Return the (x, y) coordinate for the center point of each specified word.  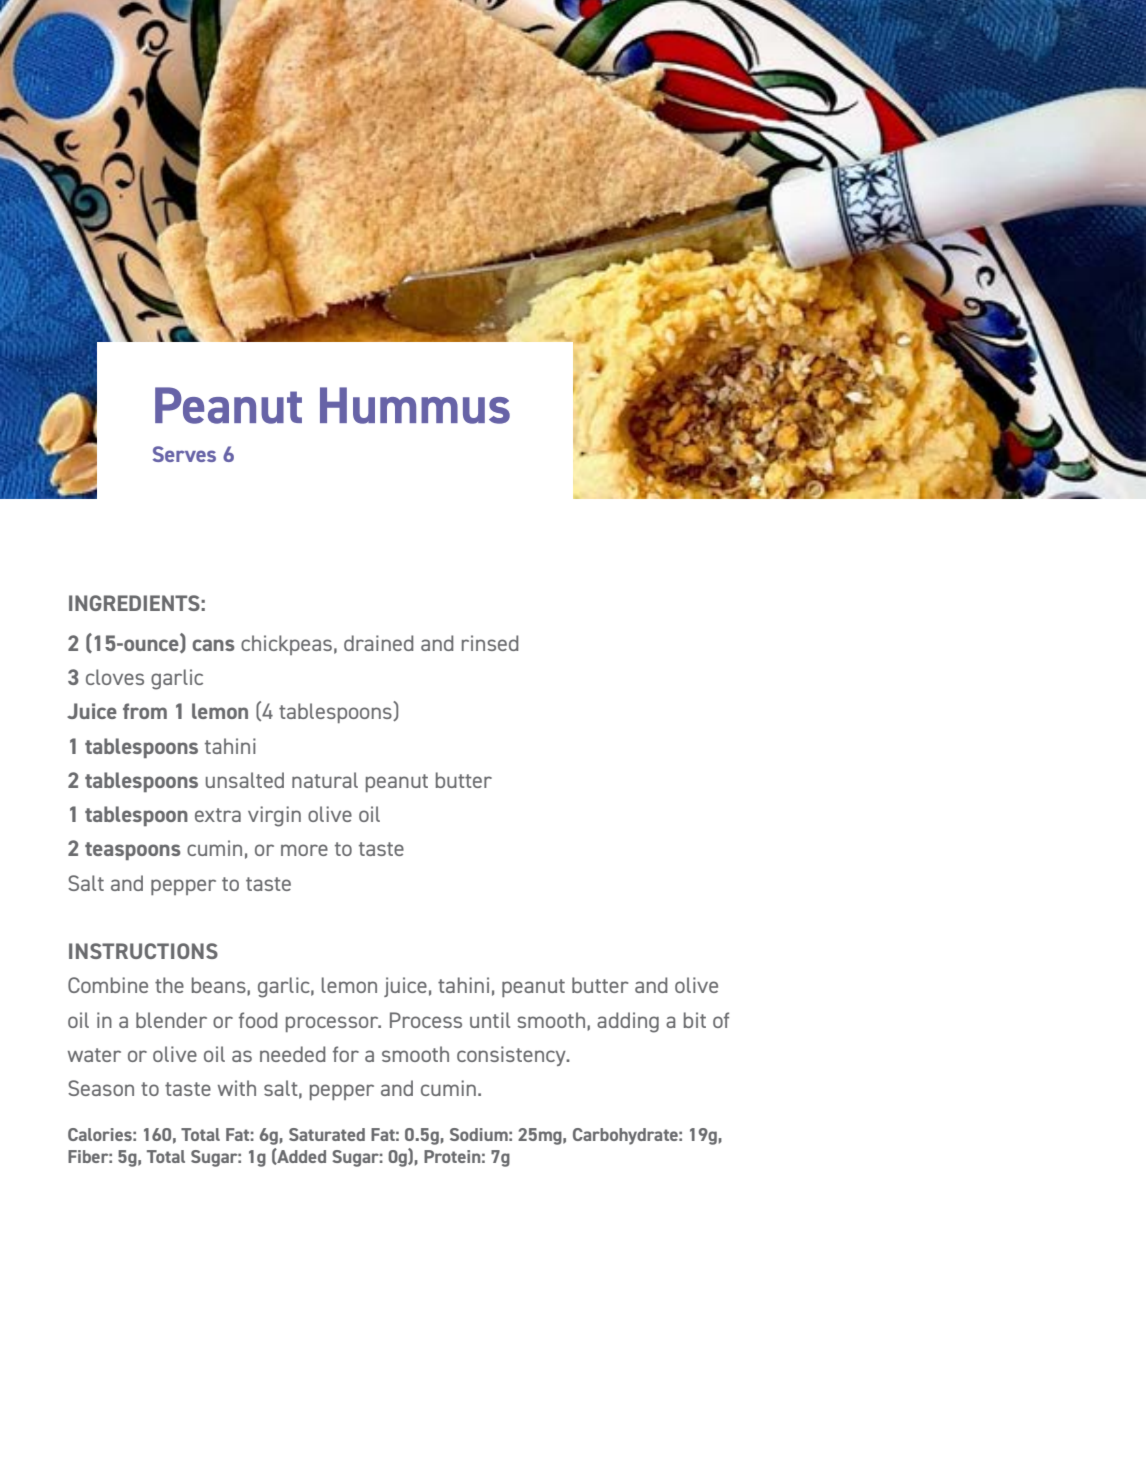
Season (101, 1088)
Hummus (415, 405)
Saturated (327, 1134)
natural (325, 780)
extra (218, 815)
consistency (512, 1056)
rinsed (490, 643)
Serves (184, 454)
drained (378, 643)
